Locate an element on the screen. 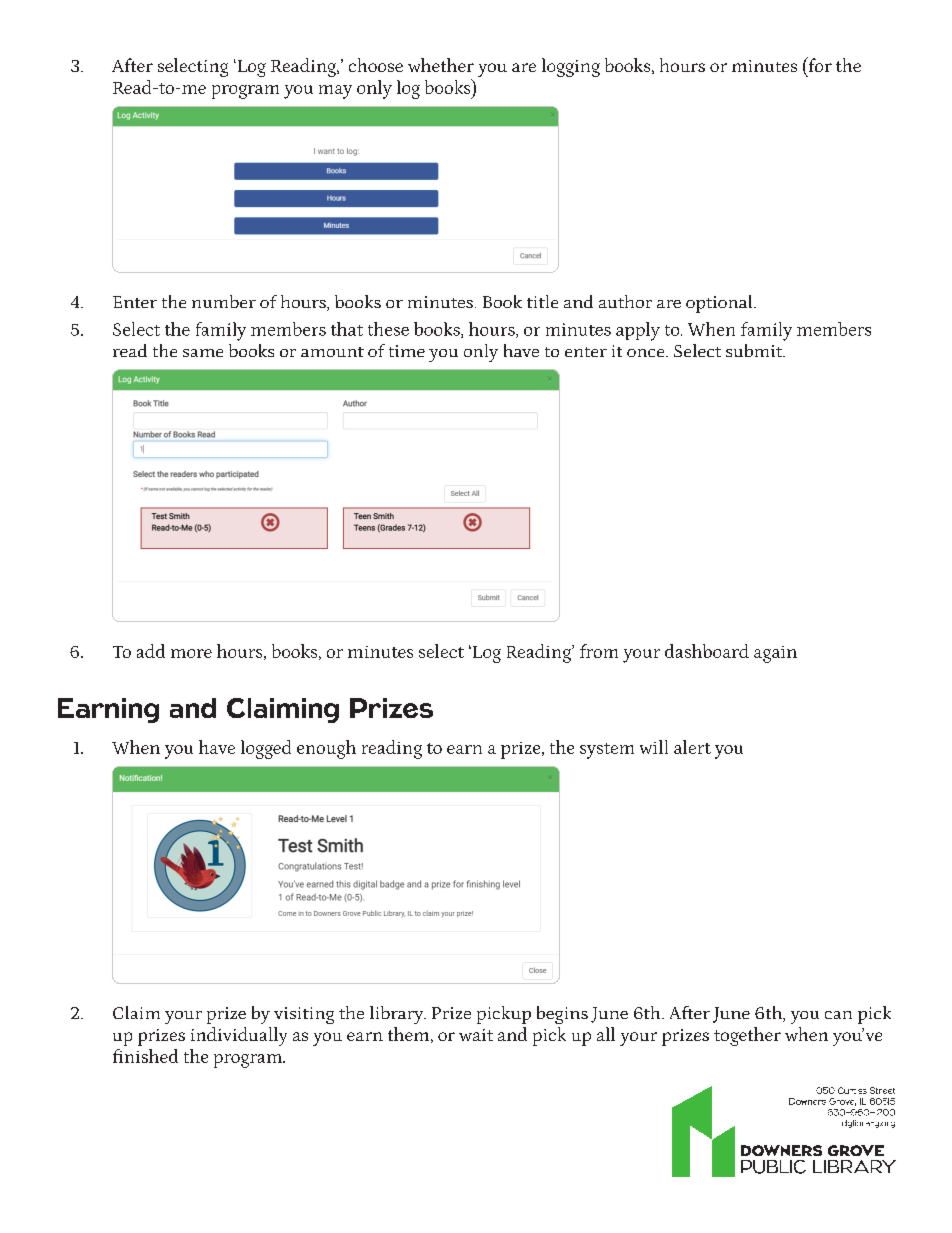  individually is located at coordinates (239, 1036).
